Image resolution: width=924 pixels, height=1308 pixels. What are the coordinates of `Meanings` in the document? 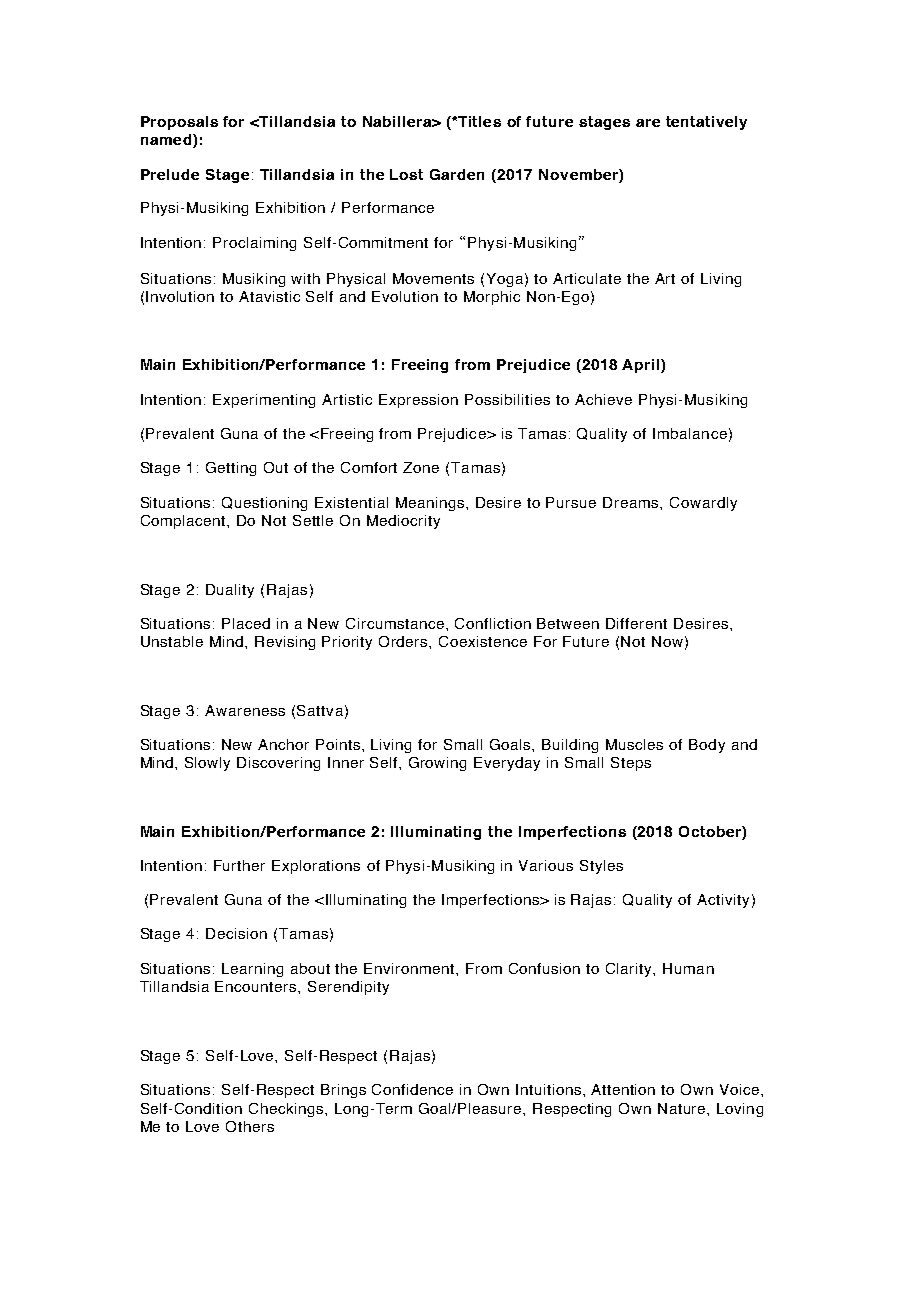 It's located at (431, 504).
